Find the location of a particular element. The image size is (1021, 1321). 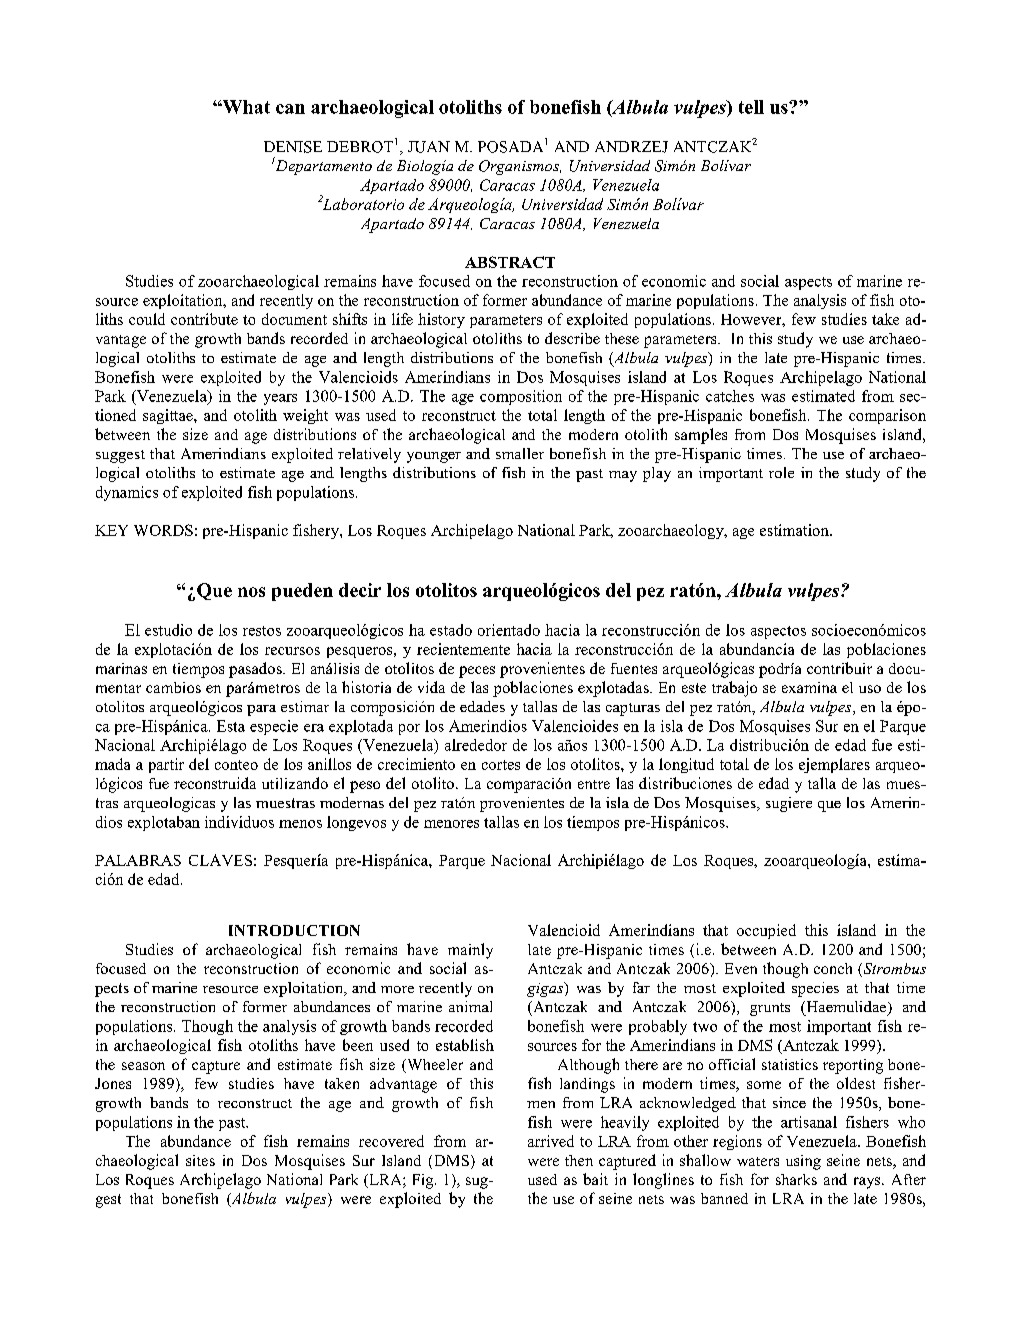

aspectos is located at coordinates (778, 632).
